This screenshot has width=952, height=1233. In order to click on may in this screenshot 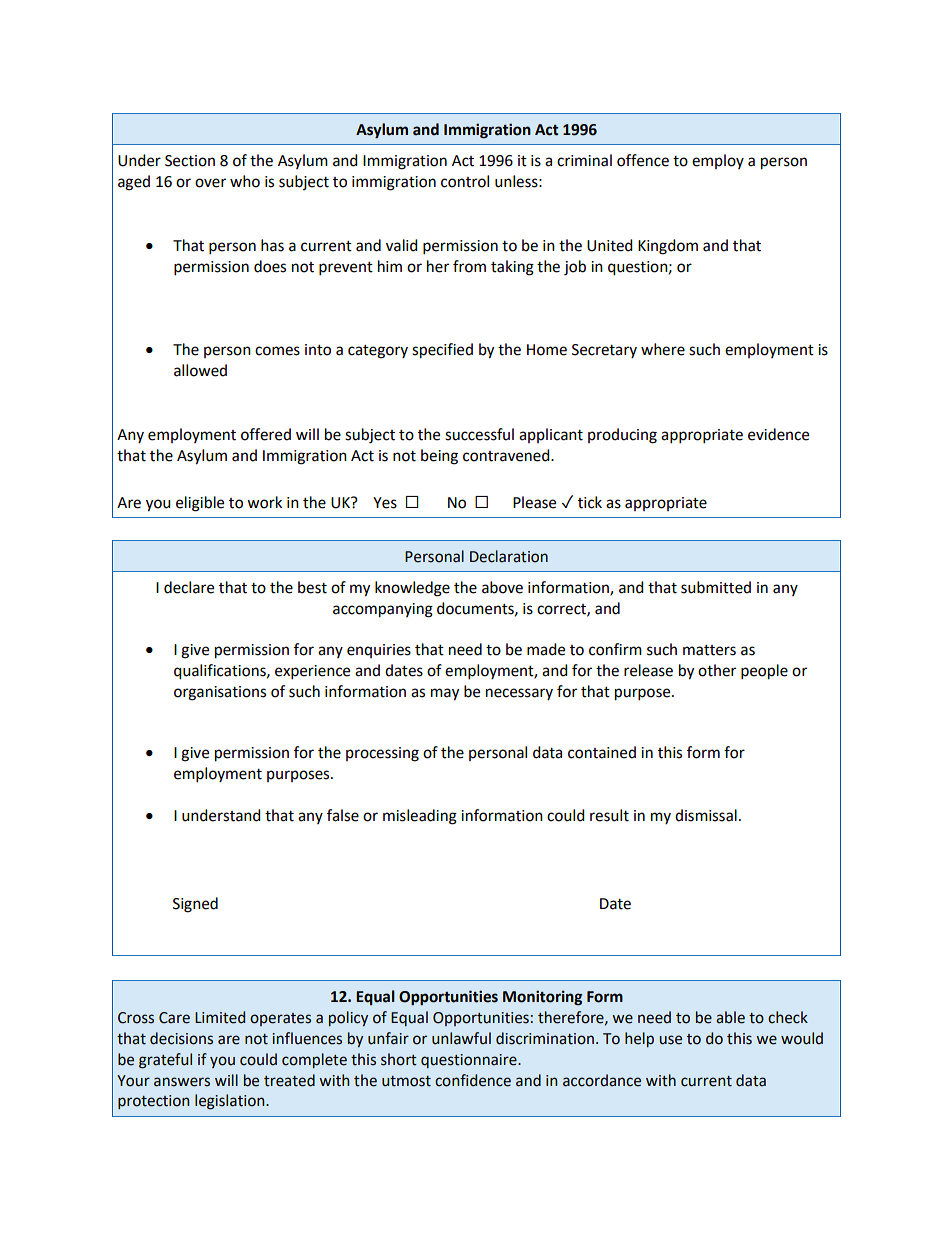, I will do `click(445, 694)`.
